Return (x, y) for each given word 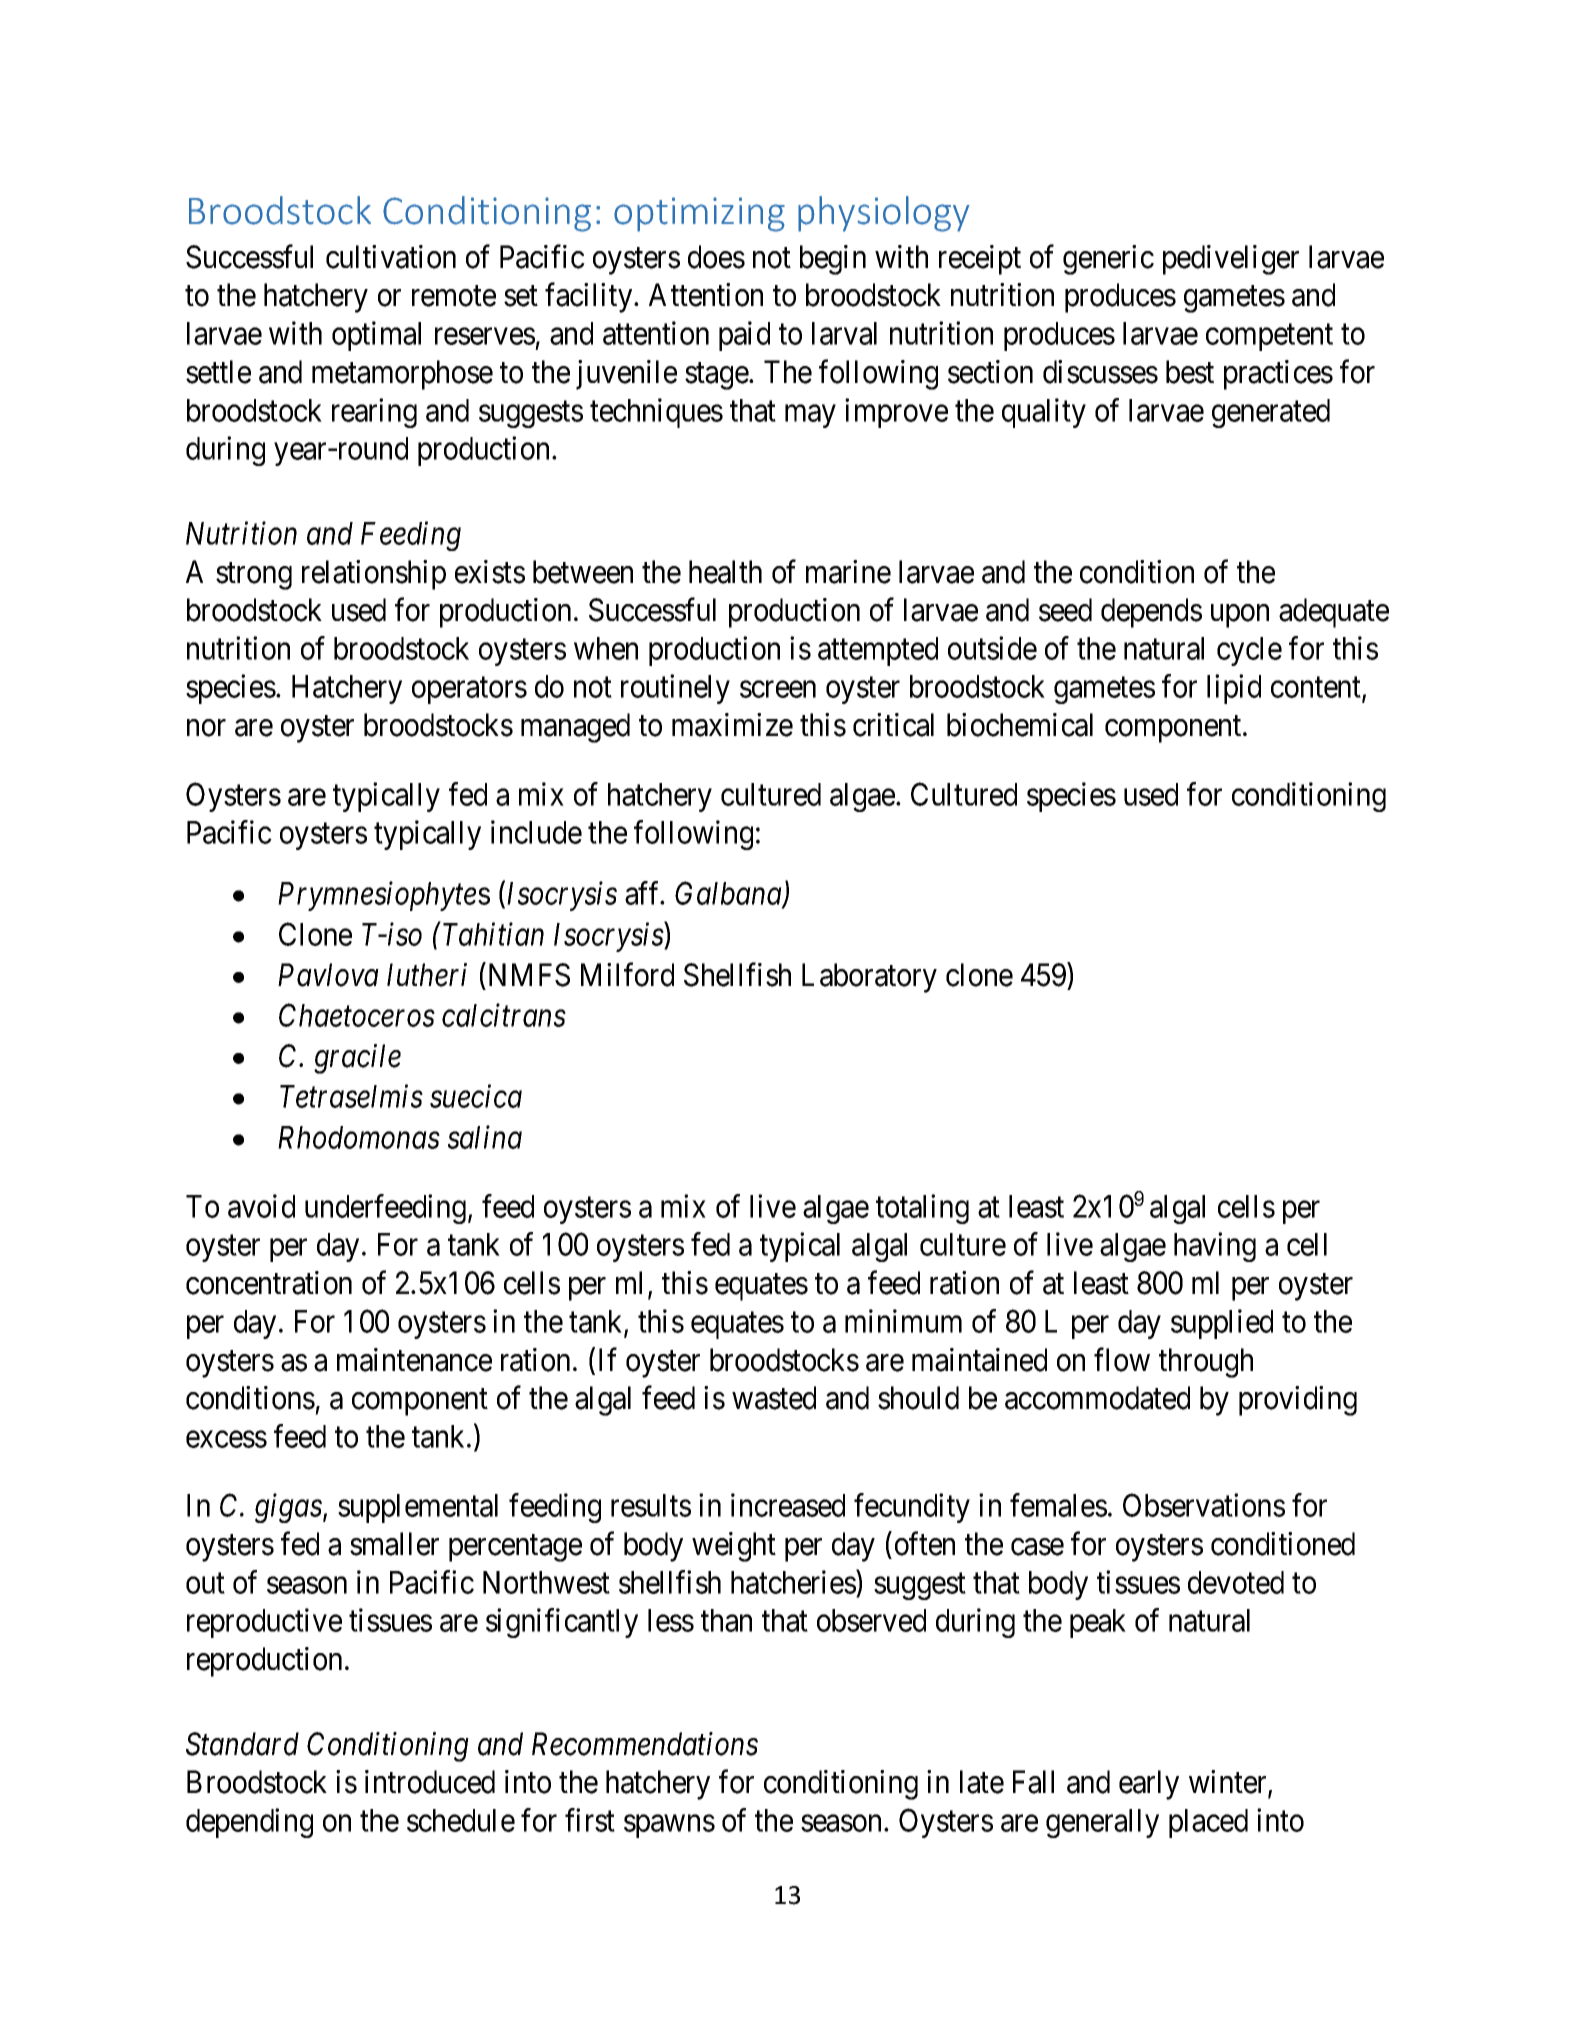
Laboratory (869, 978)
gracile (357, 1059)
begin (833, 260)
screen (778, 689)
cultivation (391, 257)
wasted (774, 1398)
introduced (430, 1782)
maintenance (414, 1360)
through (1206, 1363)
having (1215, 1247)
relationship (374, 575)
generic (1108, 260)
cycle (1249, 651)
